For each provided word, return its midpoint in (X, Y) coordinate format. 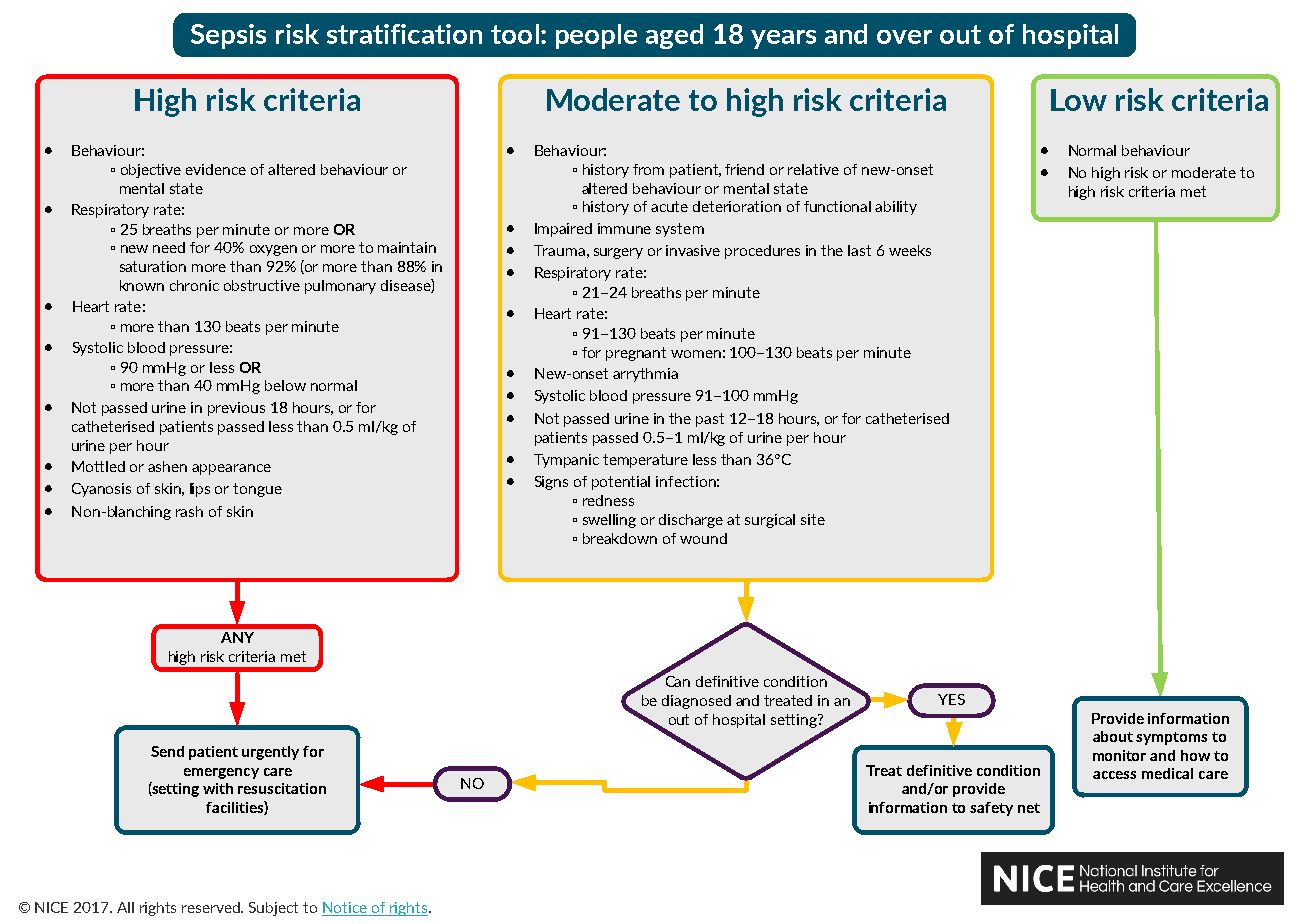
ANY (237, 637)
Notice (345, 907)
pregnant (636, 354)
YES (951, 699)
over (904, 37)
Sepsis (228, 36)
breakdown (620, 538)
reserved (212, 907)
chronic (194, 285)
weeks (910, 250)
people (596, 36)
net (1029, 808)
